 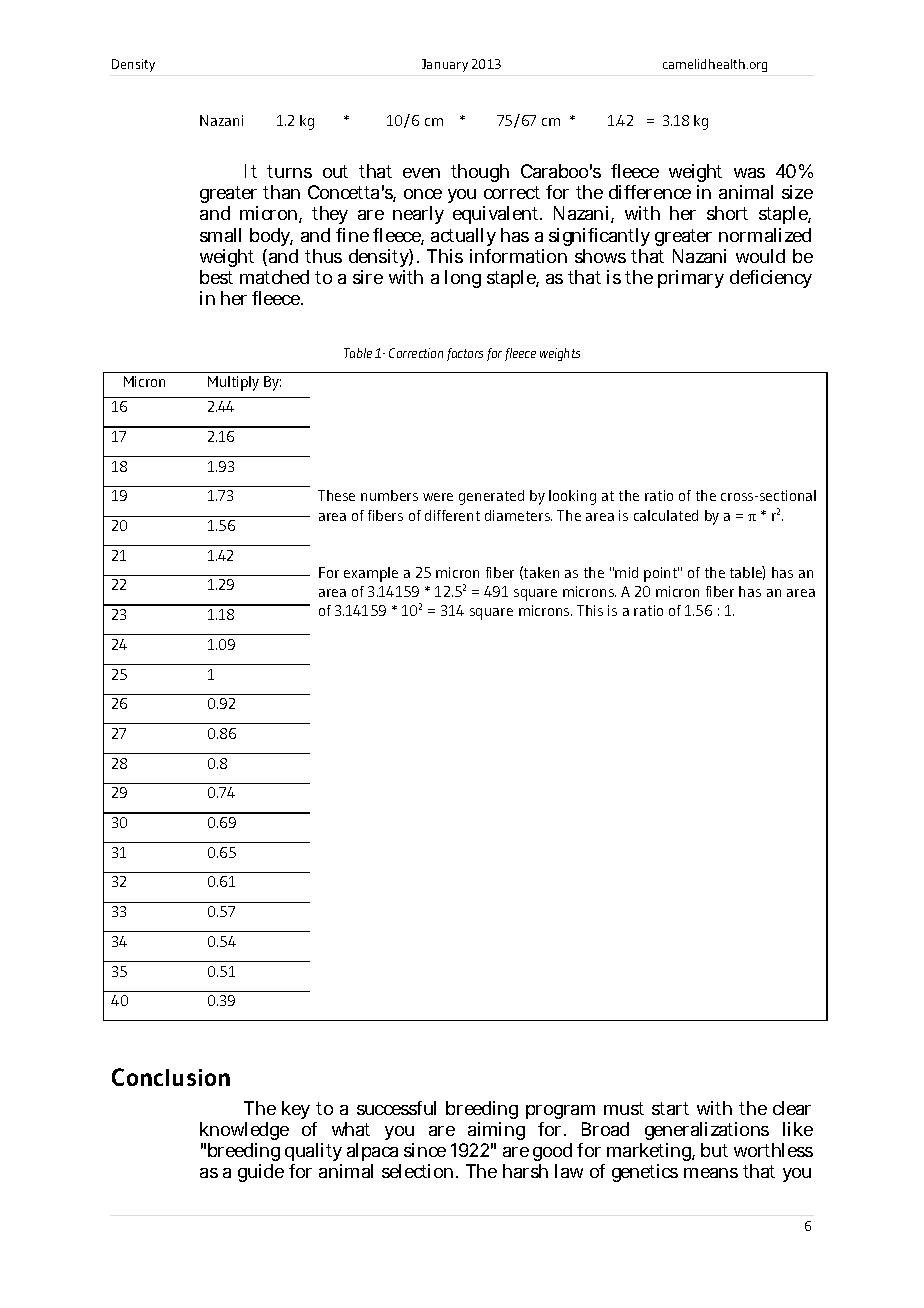 I want to click on was, so click(x=749, y=173).
